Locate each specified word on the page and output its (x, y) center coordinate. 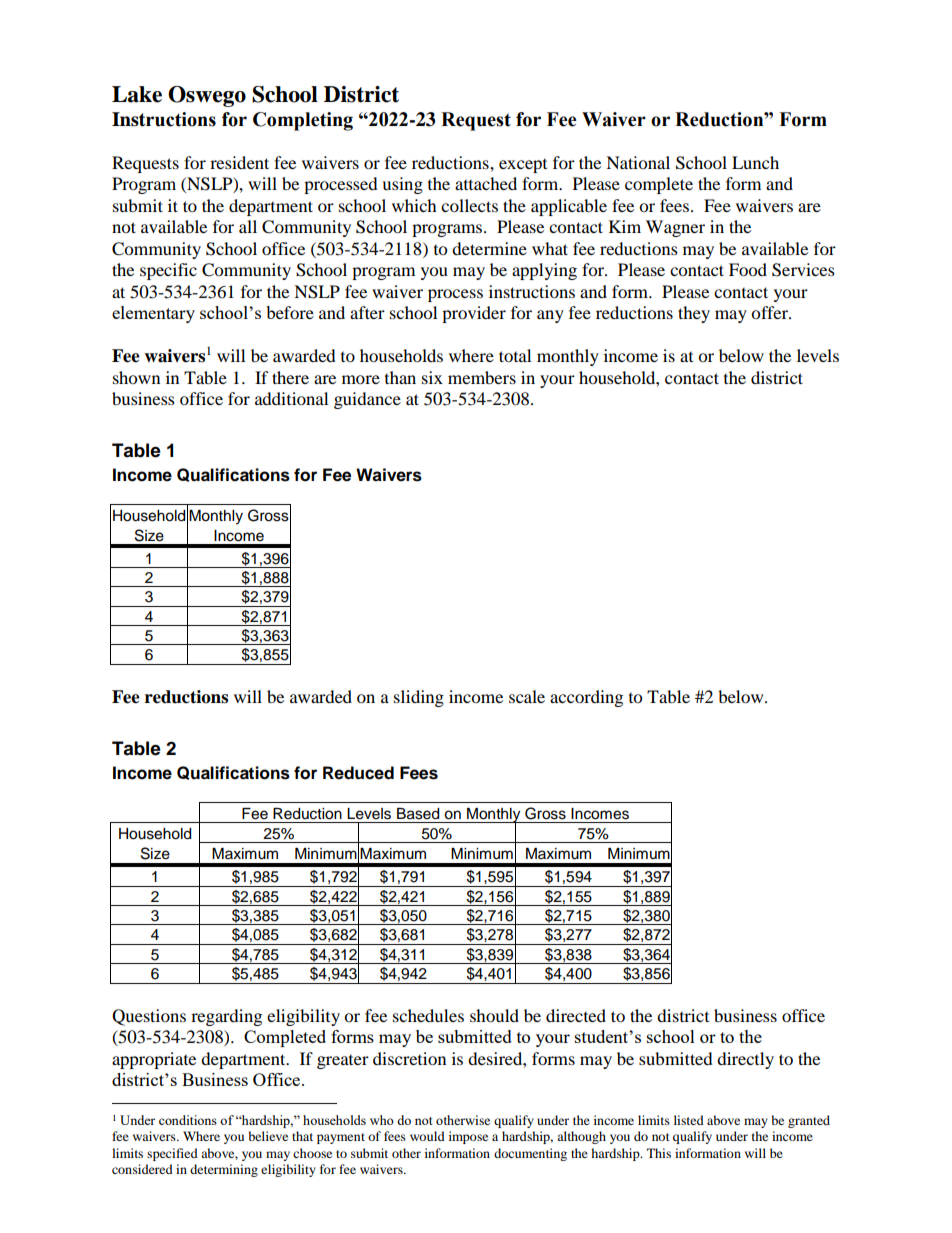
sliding (419, 698)
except (523, 166)
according (586, 698)
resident (239, 162)
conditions (188, 1120)
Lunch (755, 162)
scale (527, 696)
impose (468, 1137)
